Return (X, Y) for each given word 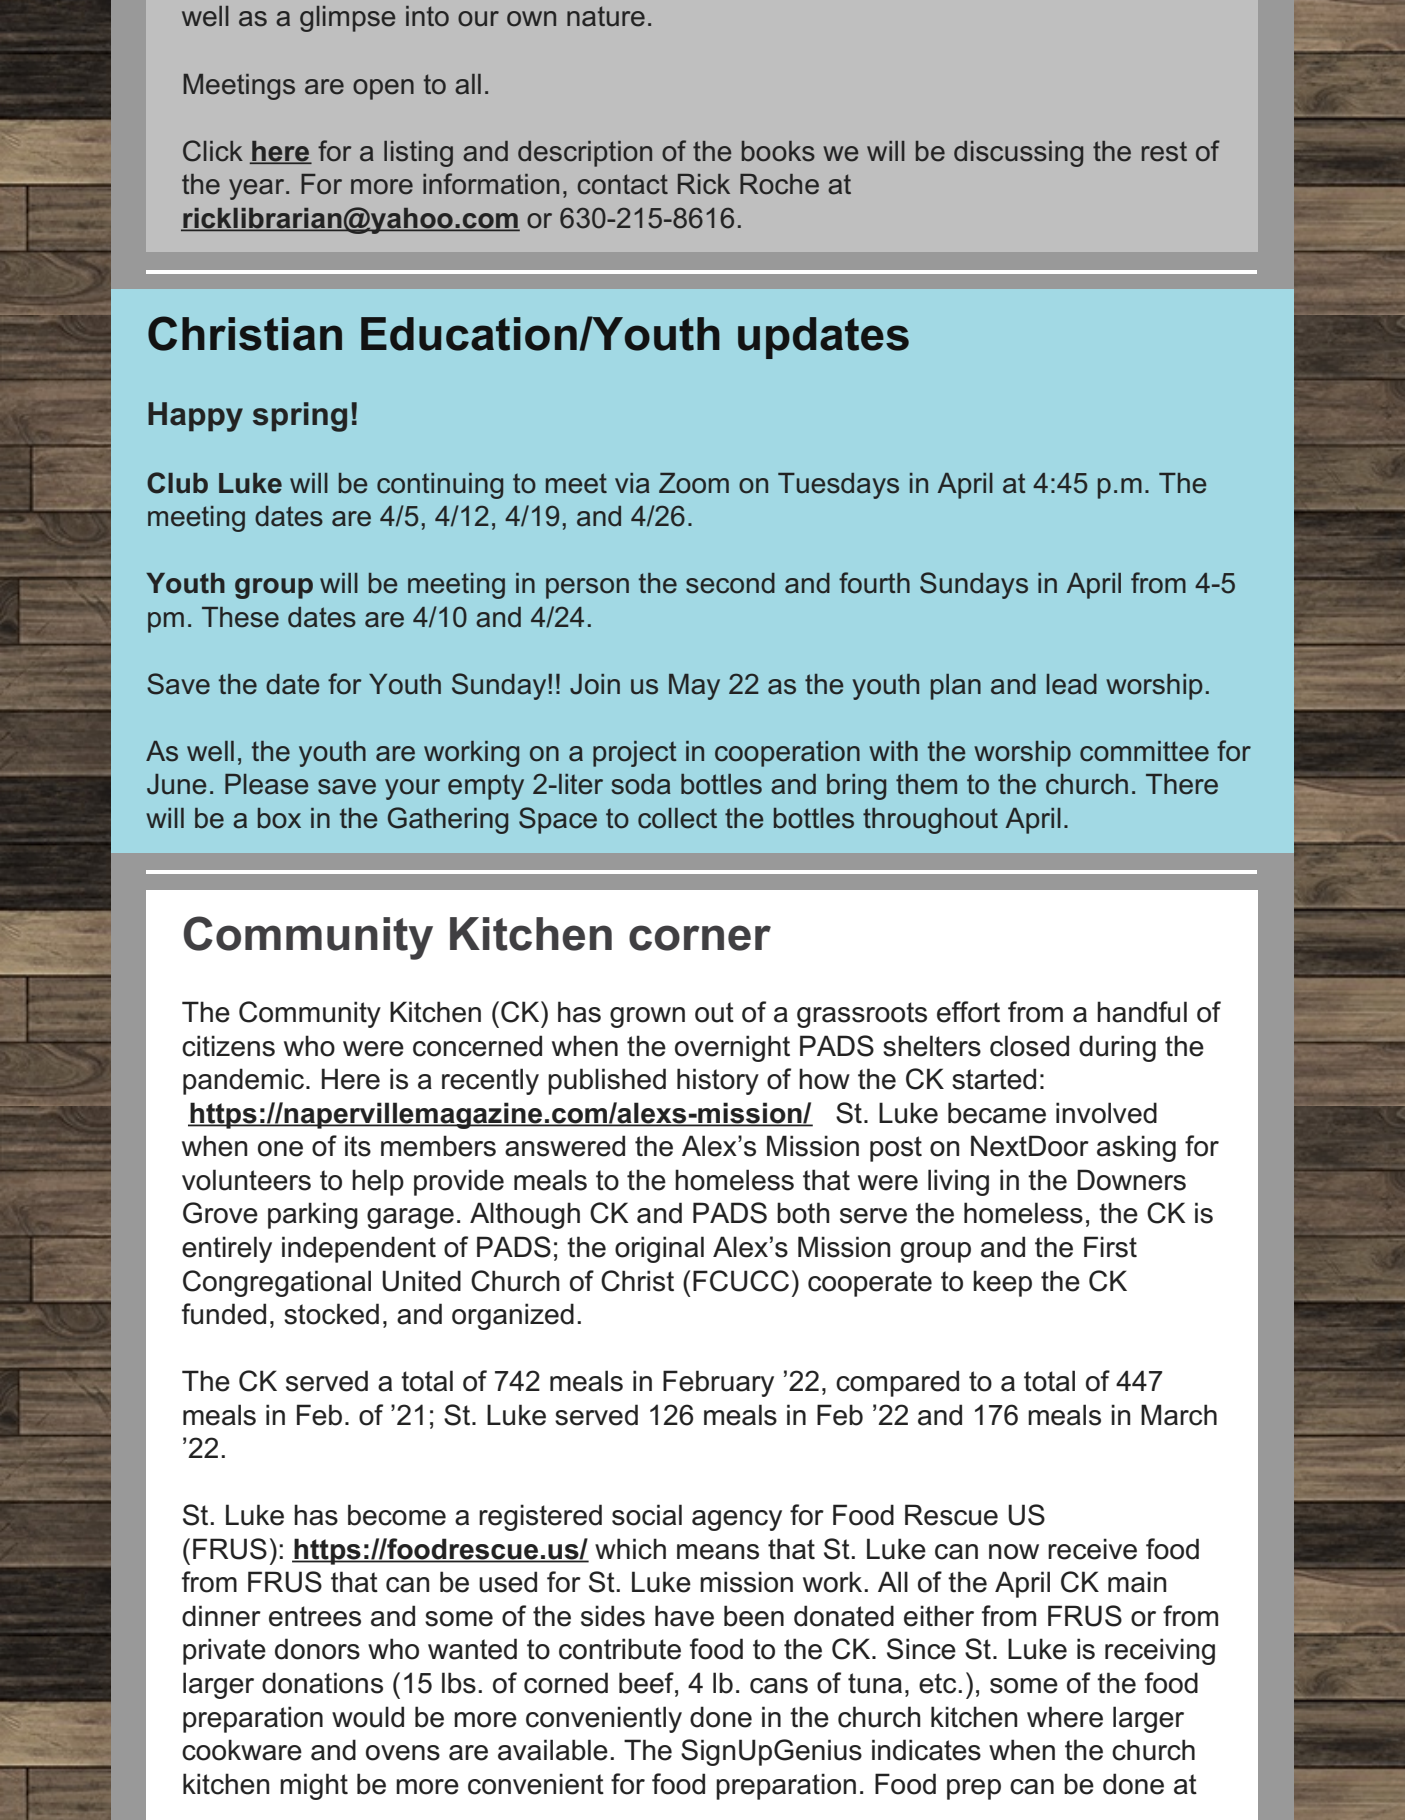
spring (300, 417)
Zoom (694, 483)
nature (606, 16)
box (279, 818)
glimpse (347, 19)
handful (1142, 1012)
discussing (1018, 154)
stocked (331, 1314)
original (659, 1249)
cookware (242, 1750)
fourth (874, 583)
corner (700, 938)
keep (1002, 1283)
